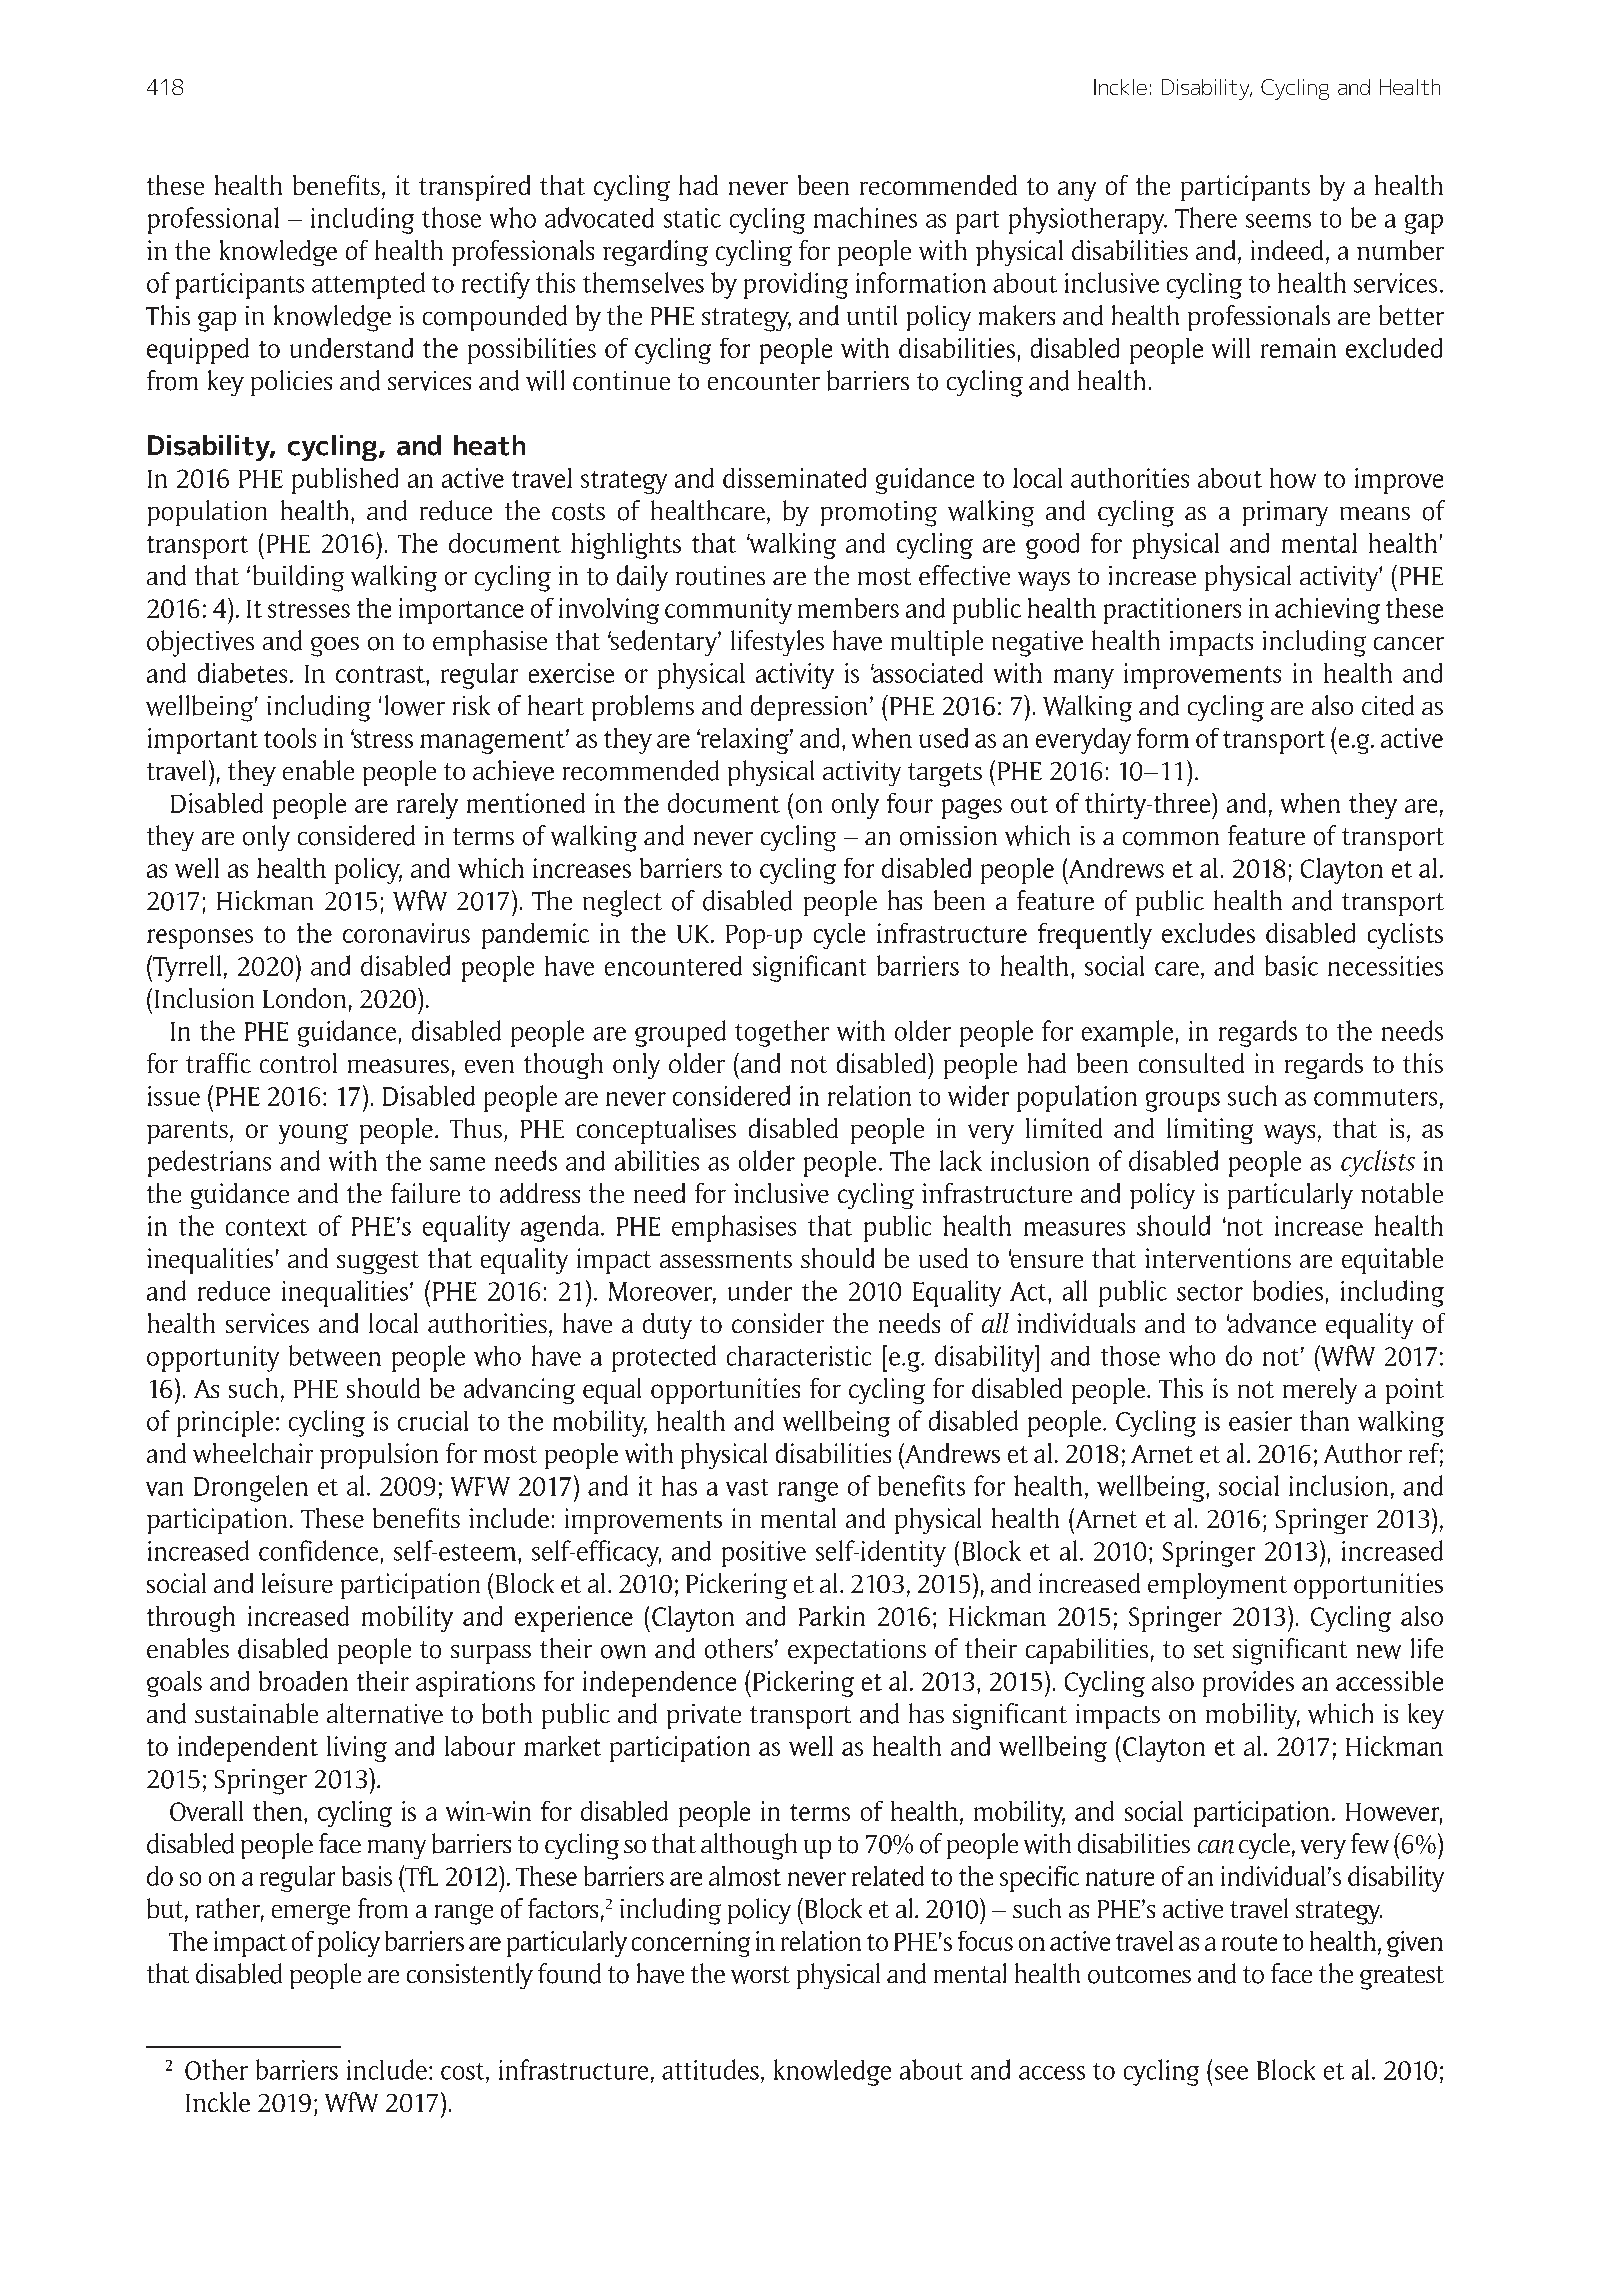 Image resolution: width=1613 pixels, height=2281 pixels. What do you see at coordinates (311, 1914) in the screenshot?
I see `emerge` at bounding box center [311, 1914].
